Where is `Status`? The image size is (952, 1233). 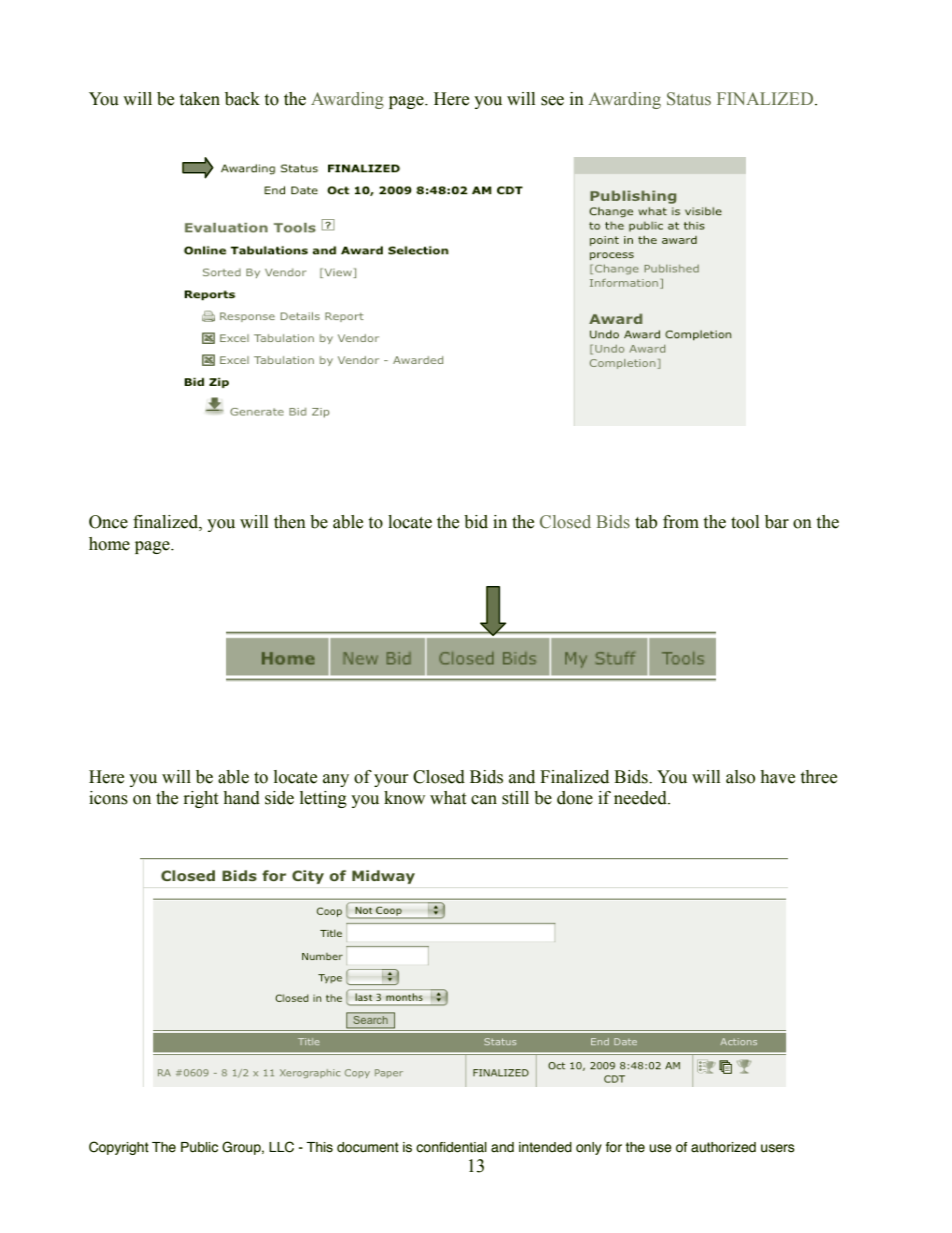
Status is located at coordinates (689, 99).
